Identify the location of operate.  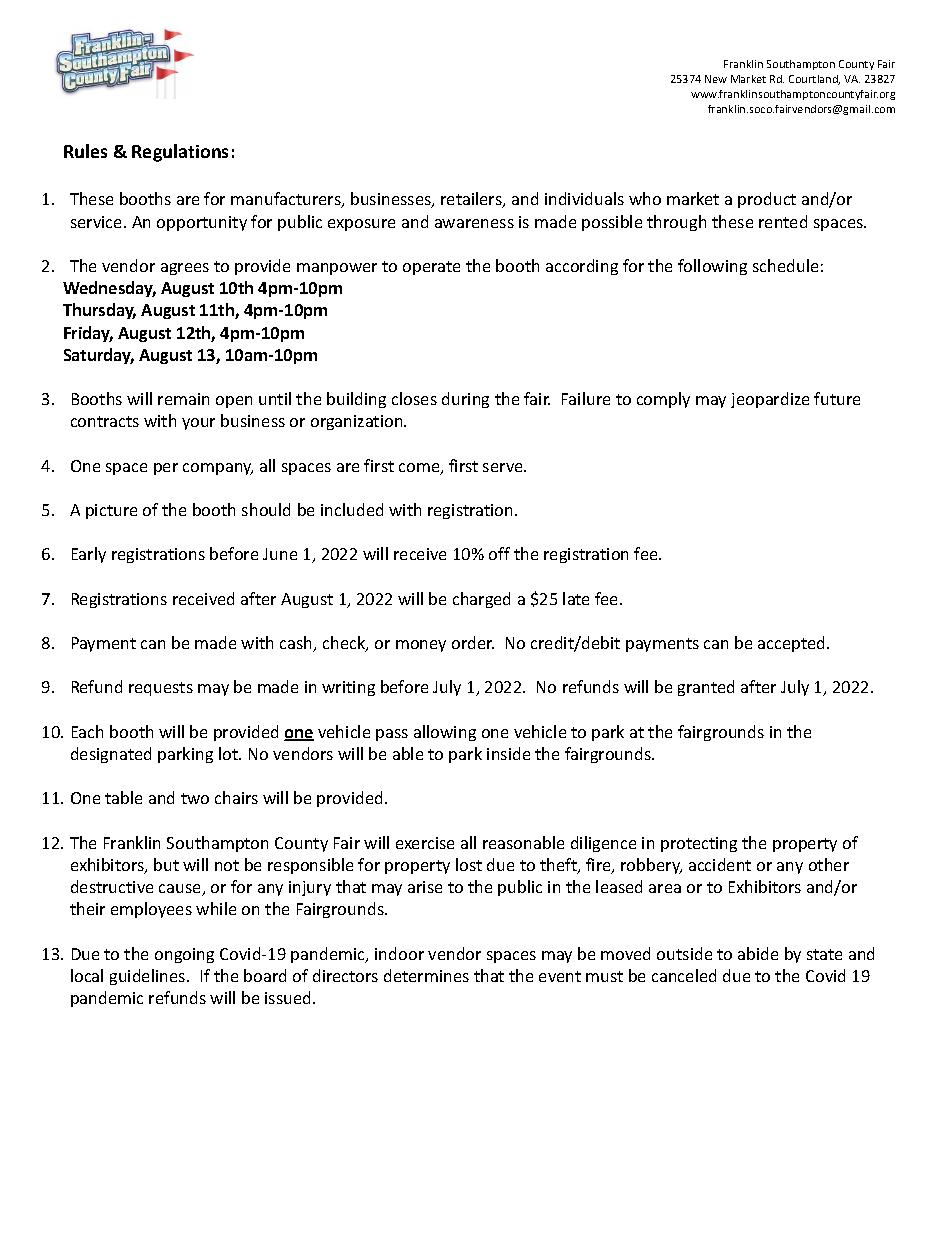
(431, 268).
